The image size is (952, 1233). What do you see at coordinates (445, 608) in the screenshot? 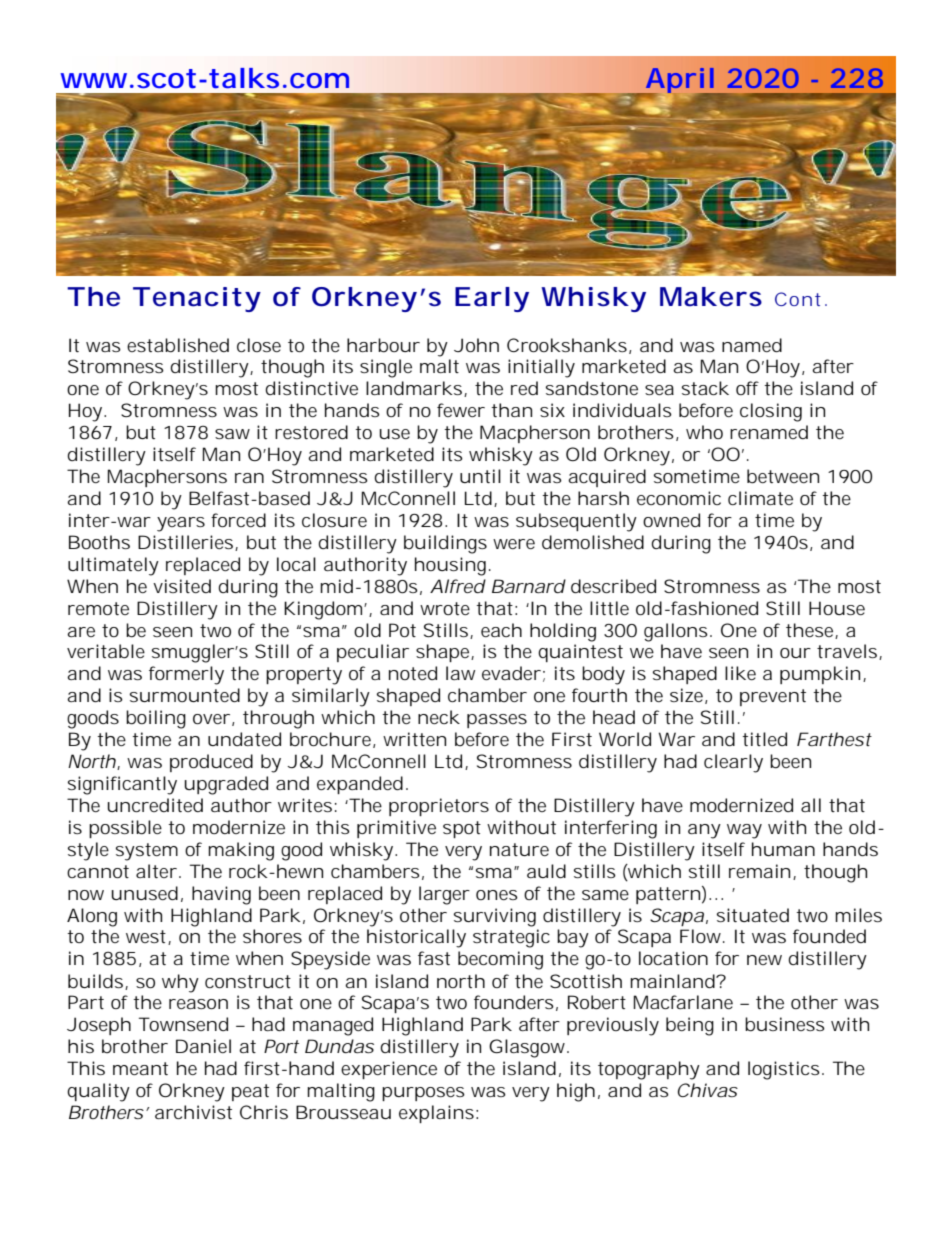
I see `wrote` at bounding box center [445, 608].
